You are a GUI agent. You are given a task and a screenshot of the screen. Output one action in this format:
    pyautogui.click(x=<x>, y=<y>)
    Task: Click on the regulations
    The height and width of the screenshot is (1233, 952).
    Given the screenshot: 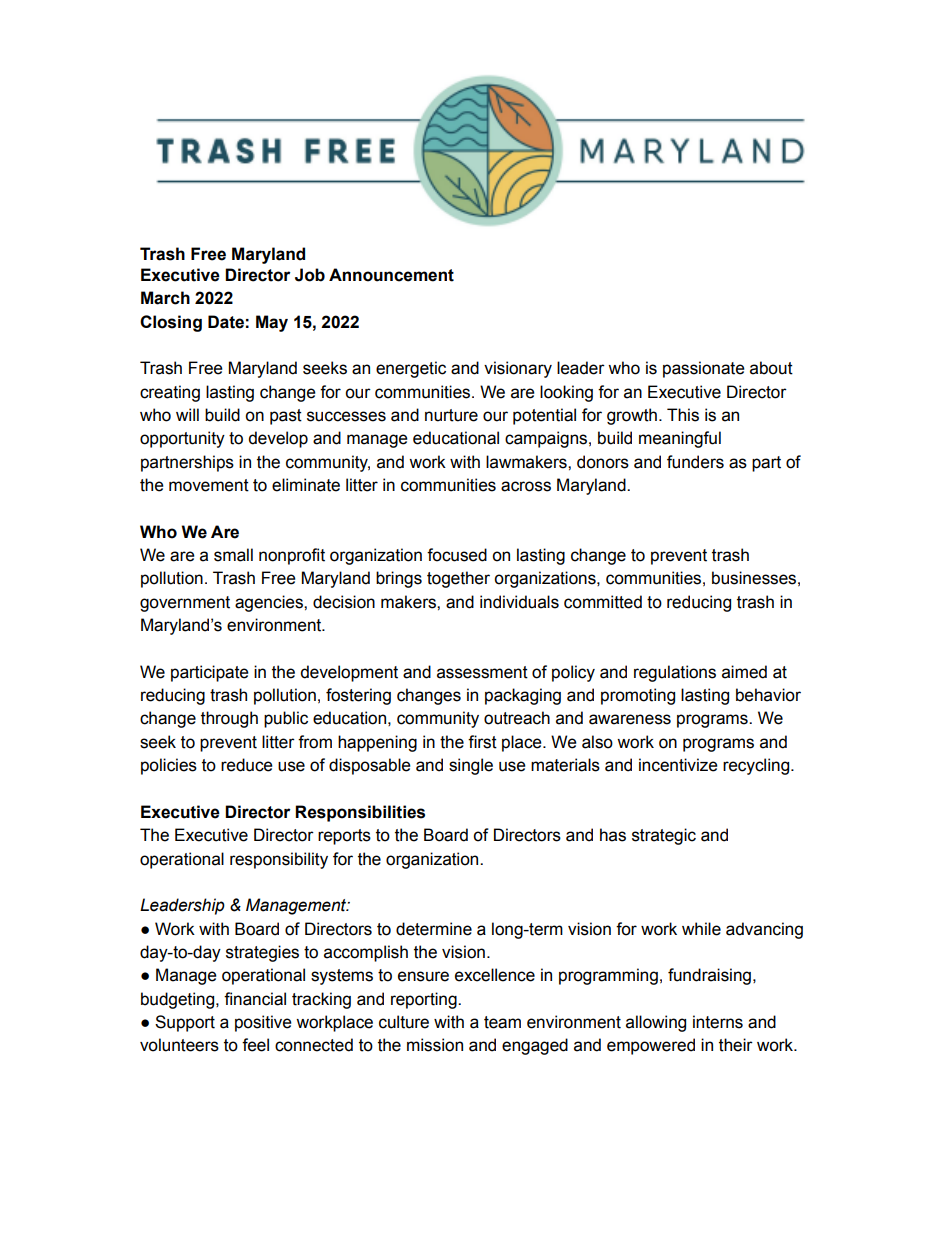 What is the action you would take?
    pyautogui.click(x=675, y=673)
